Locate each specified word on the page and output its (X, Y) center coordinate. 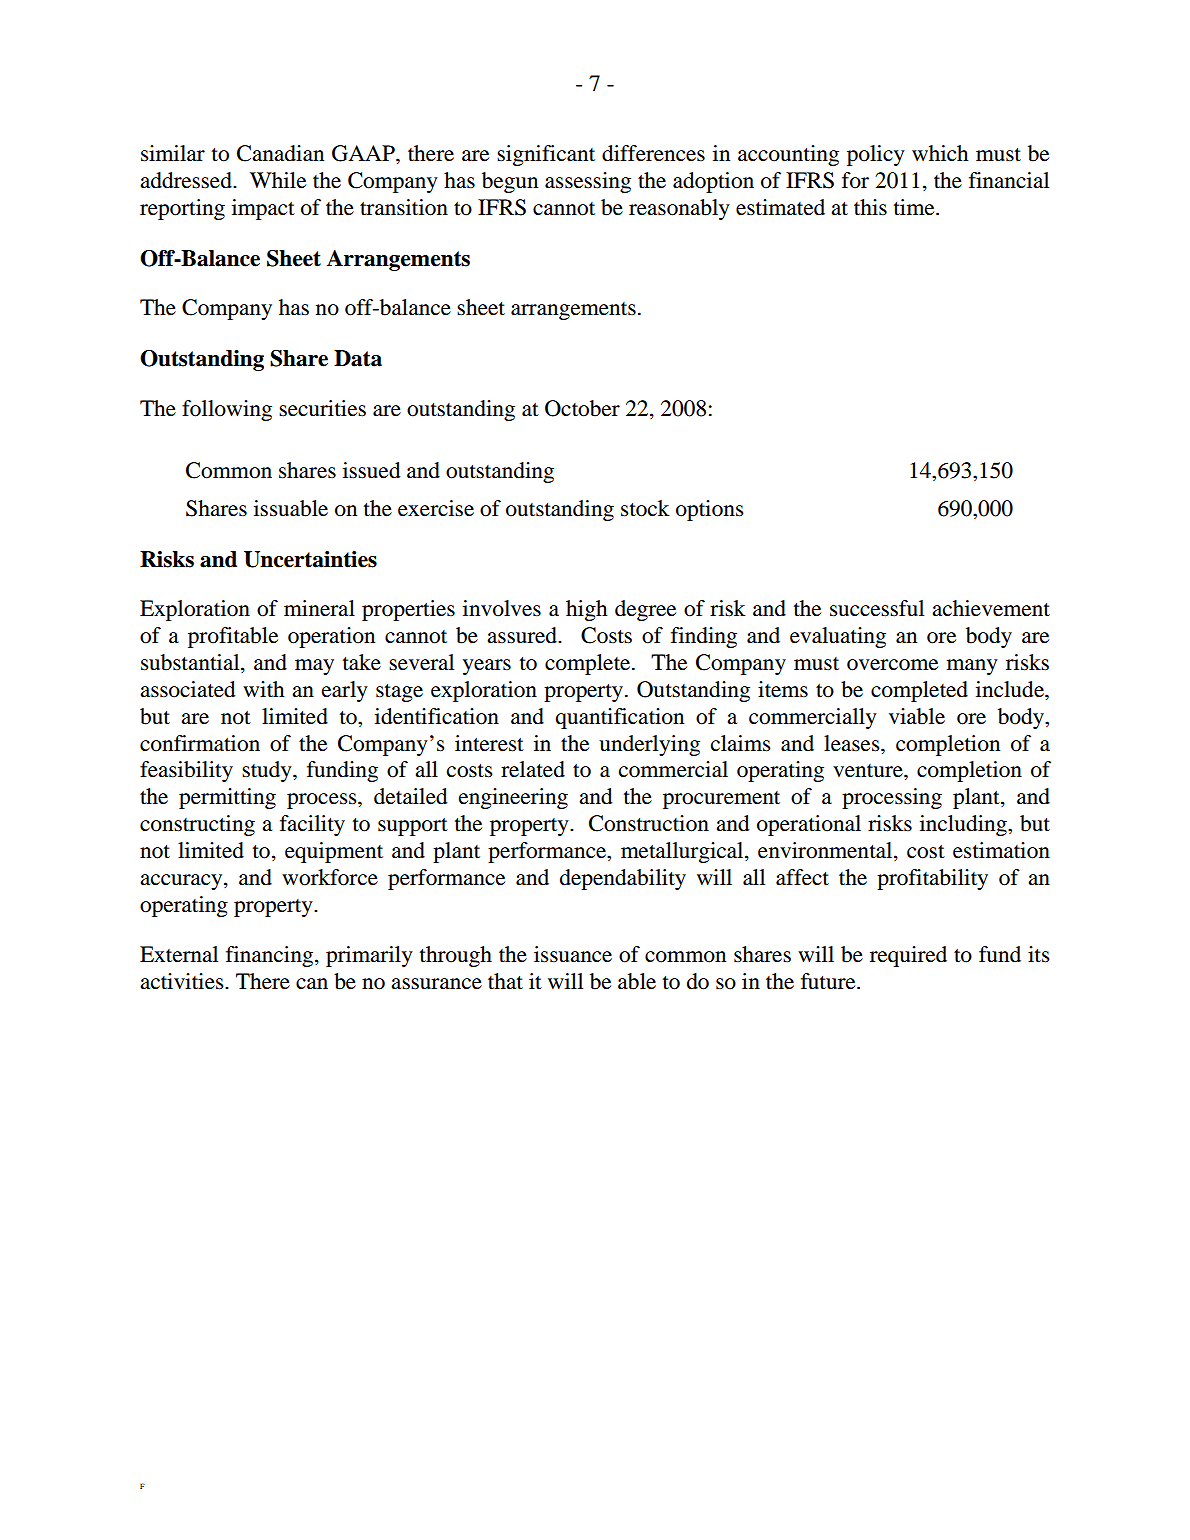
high (586, 610)
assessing (588, 182)
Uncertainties (310, 559)
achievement (991, 608)
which (940, 153)
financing (271, 956)
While (278, 180)
